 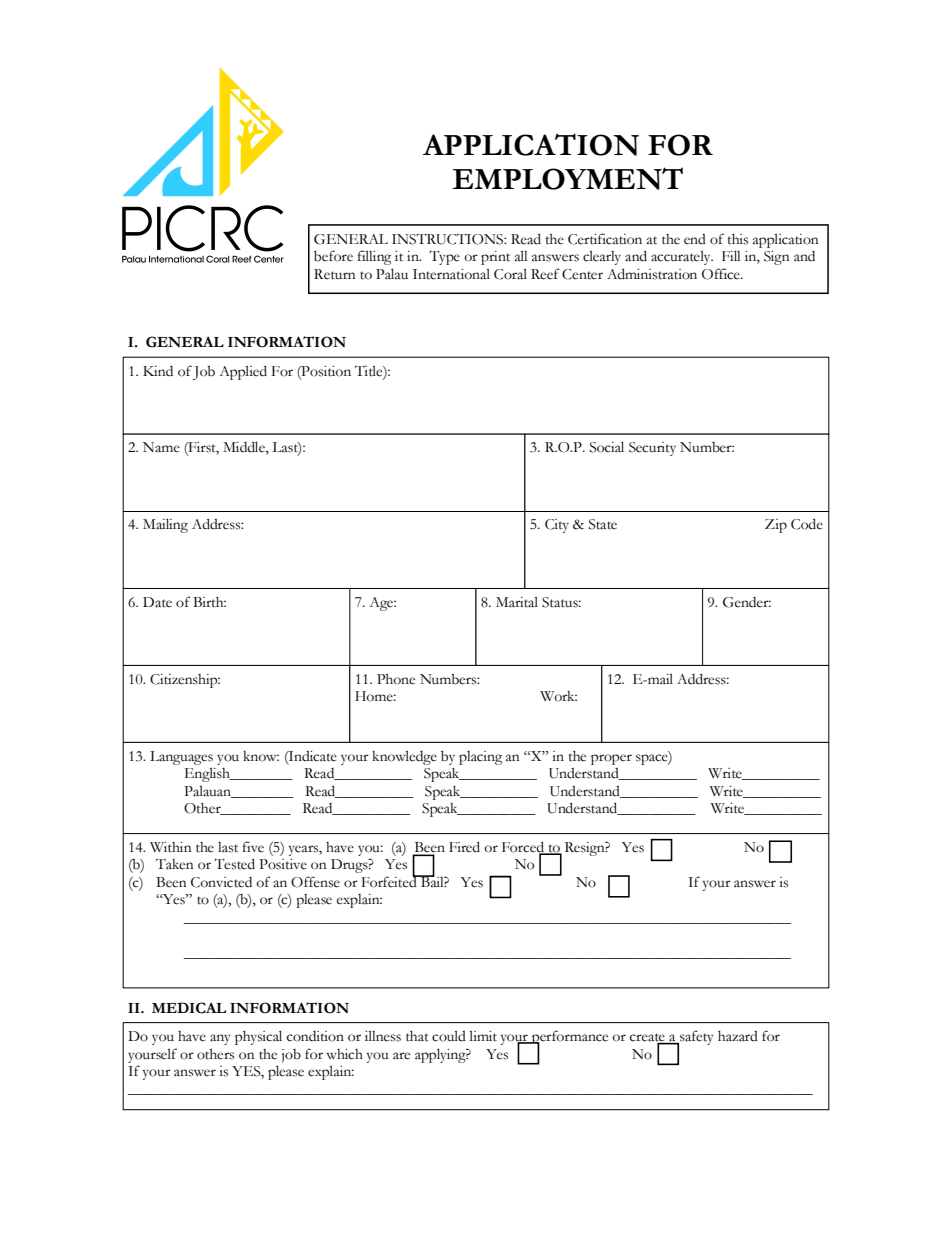 What do you see at coordinates (557, 526) in the document?
I see `City` at bounding box center [557, 526].
